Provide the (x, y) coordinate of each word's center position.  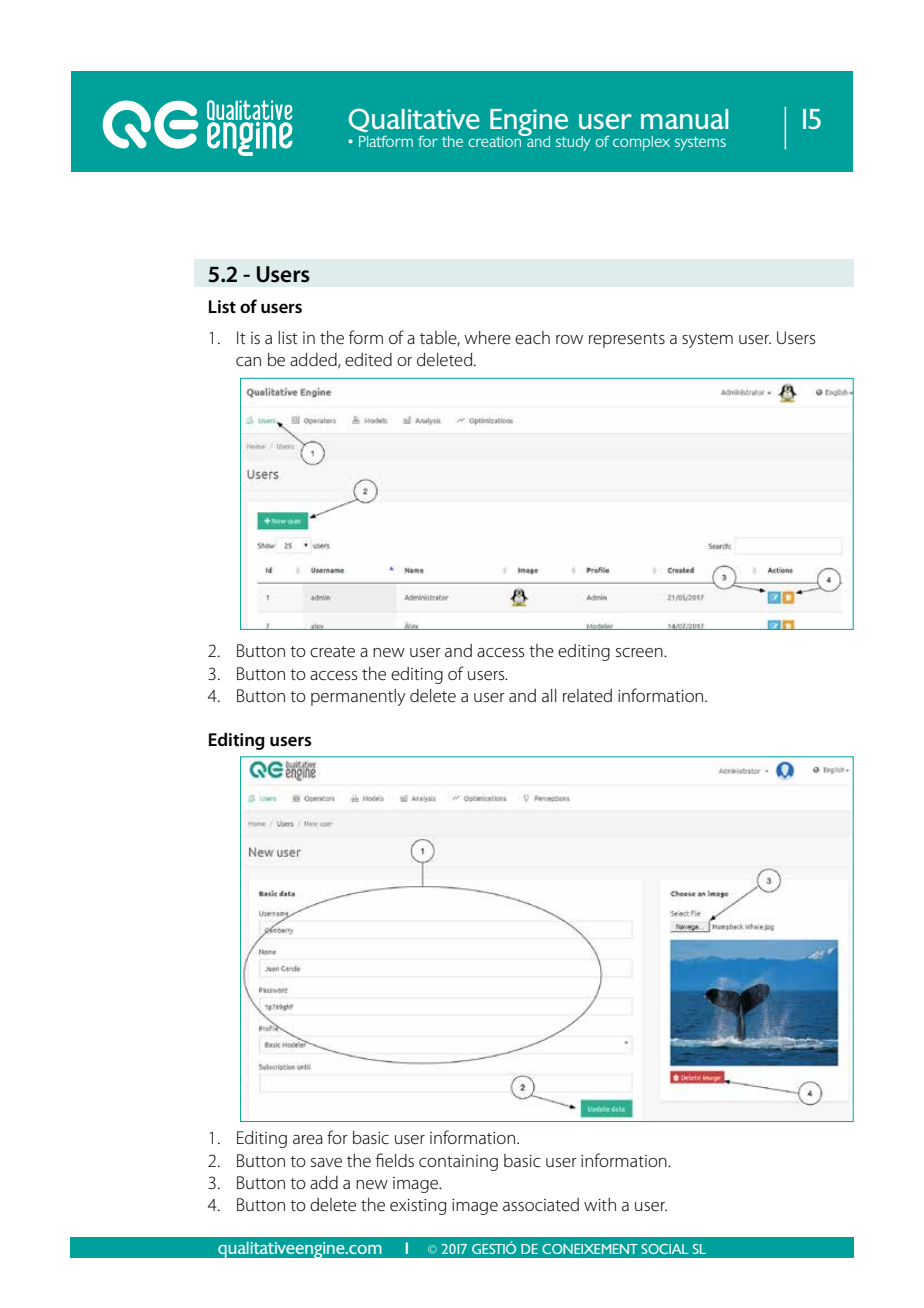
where (487, 338)
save (326, 1163)
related (587, 695)
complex (641, 143)
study (573, 143)
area (308, 1139)
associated (541, 1205)
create (332, 652)
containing (458, 1163)
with (600, 1204)
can (248, 362)
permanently (358, 697)
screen (640, 653)
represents (627, 340)
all (549, 695)
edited (368, 360)
